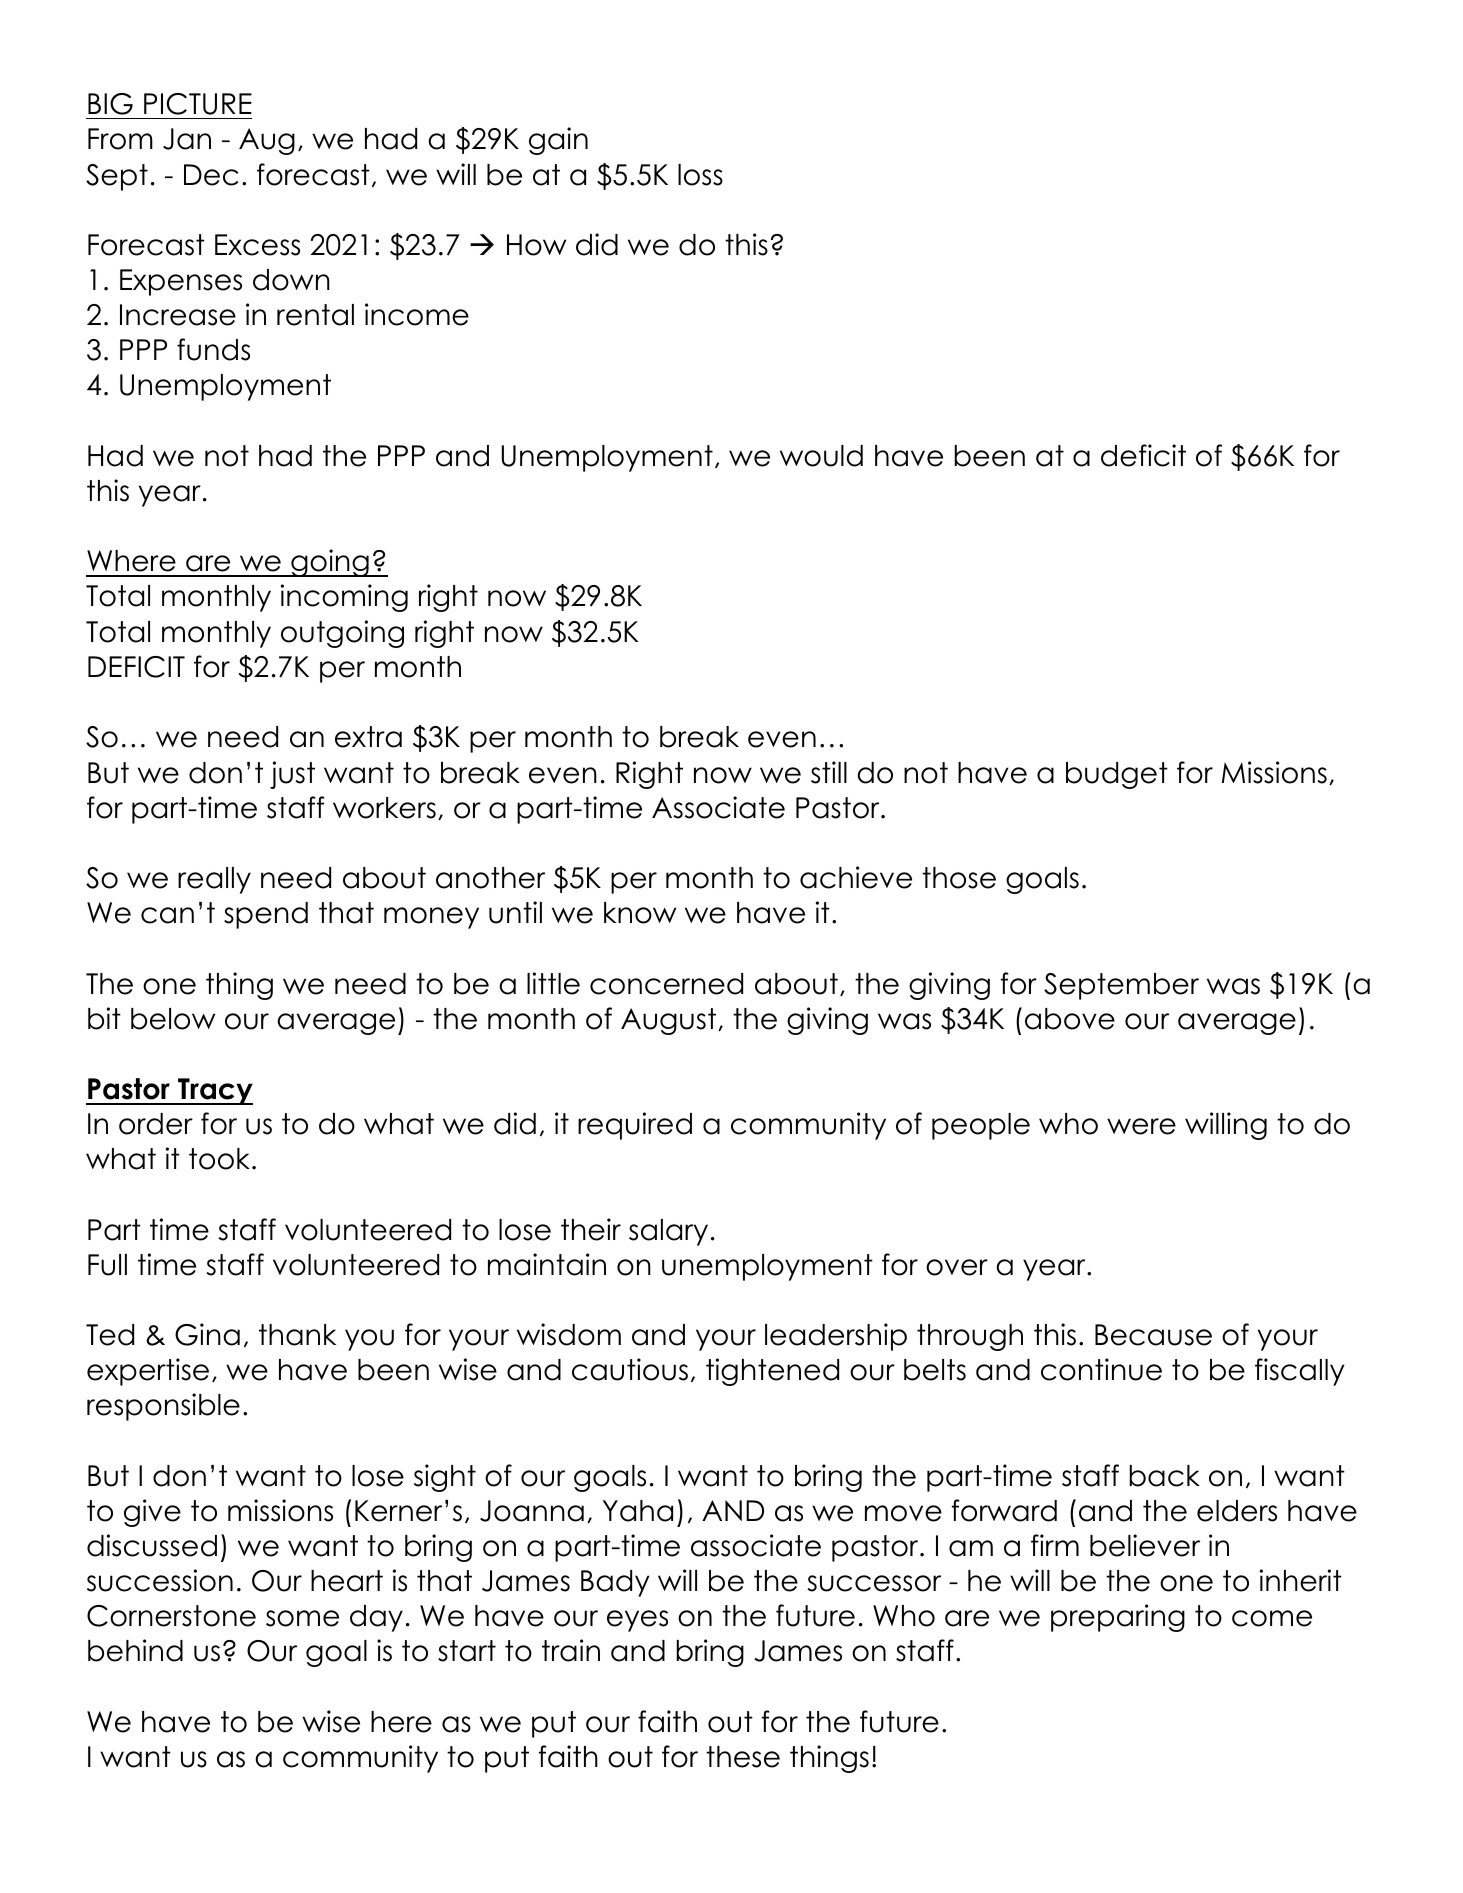 The height and width of the screenshot is (1893, 1463). Describe the element at coordinates (829, 772) in the screenshot. I see `still` at that location.
